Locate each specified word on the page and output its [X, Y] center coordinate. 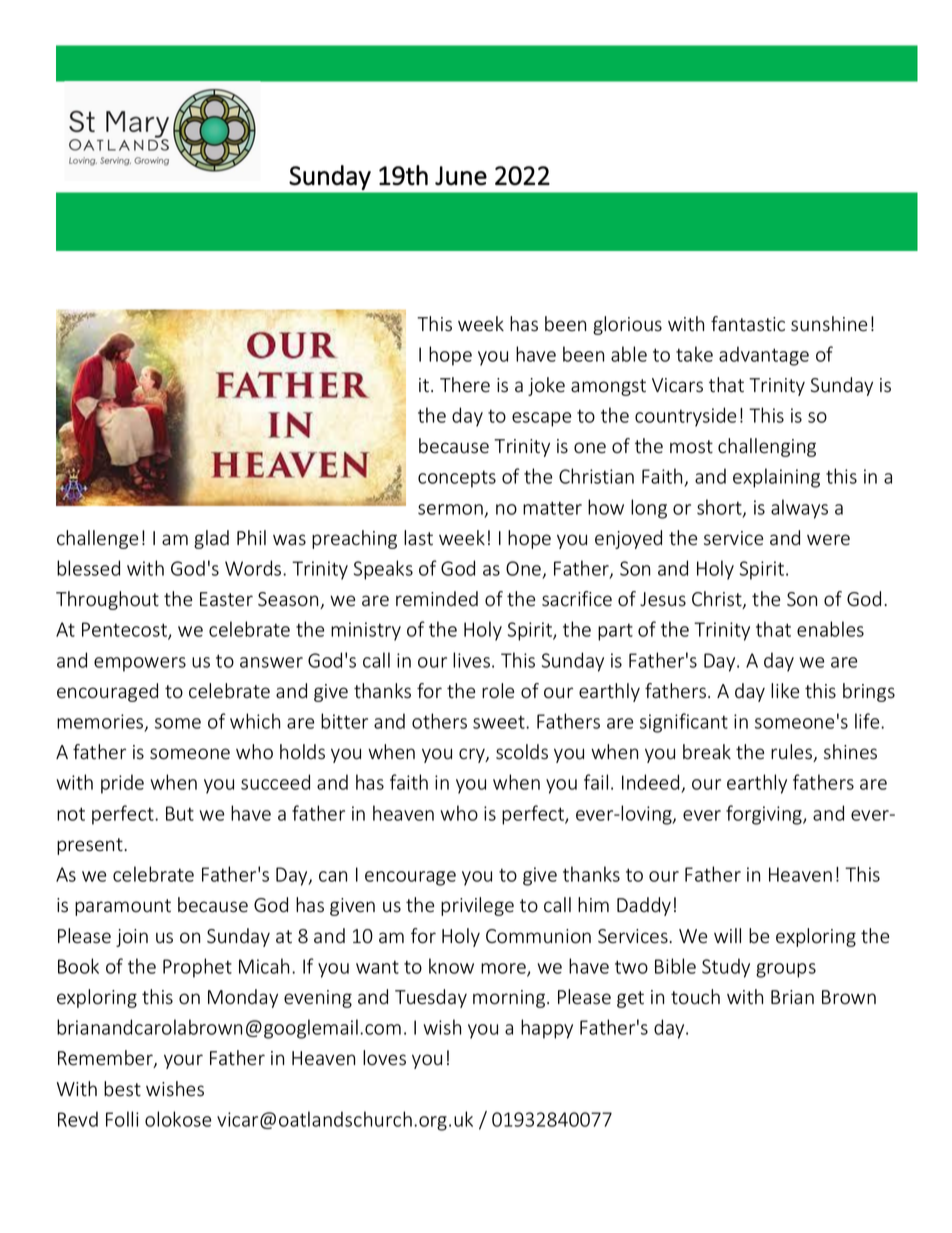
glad [211, 539]
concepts [457, 479]
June [461, 176]
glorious [627, 325]
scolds [522, 752]
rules [793, 753]
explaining [776, 478]
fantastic [748, 324]
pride [122, 784]
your [183, 1061]
